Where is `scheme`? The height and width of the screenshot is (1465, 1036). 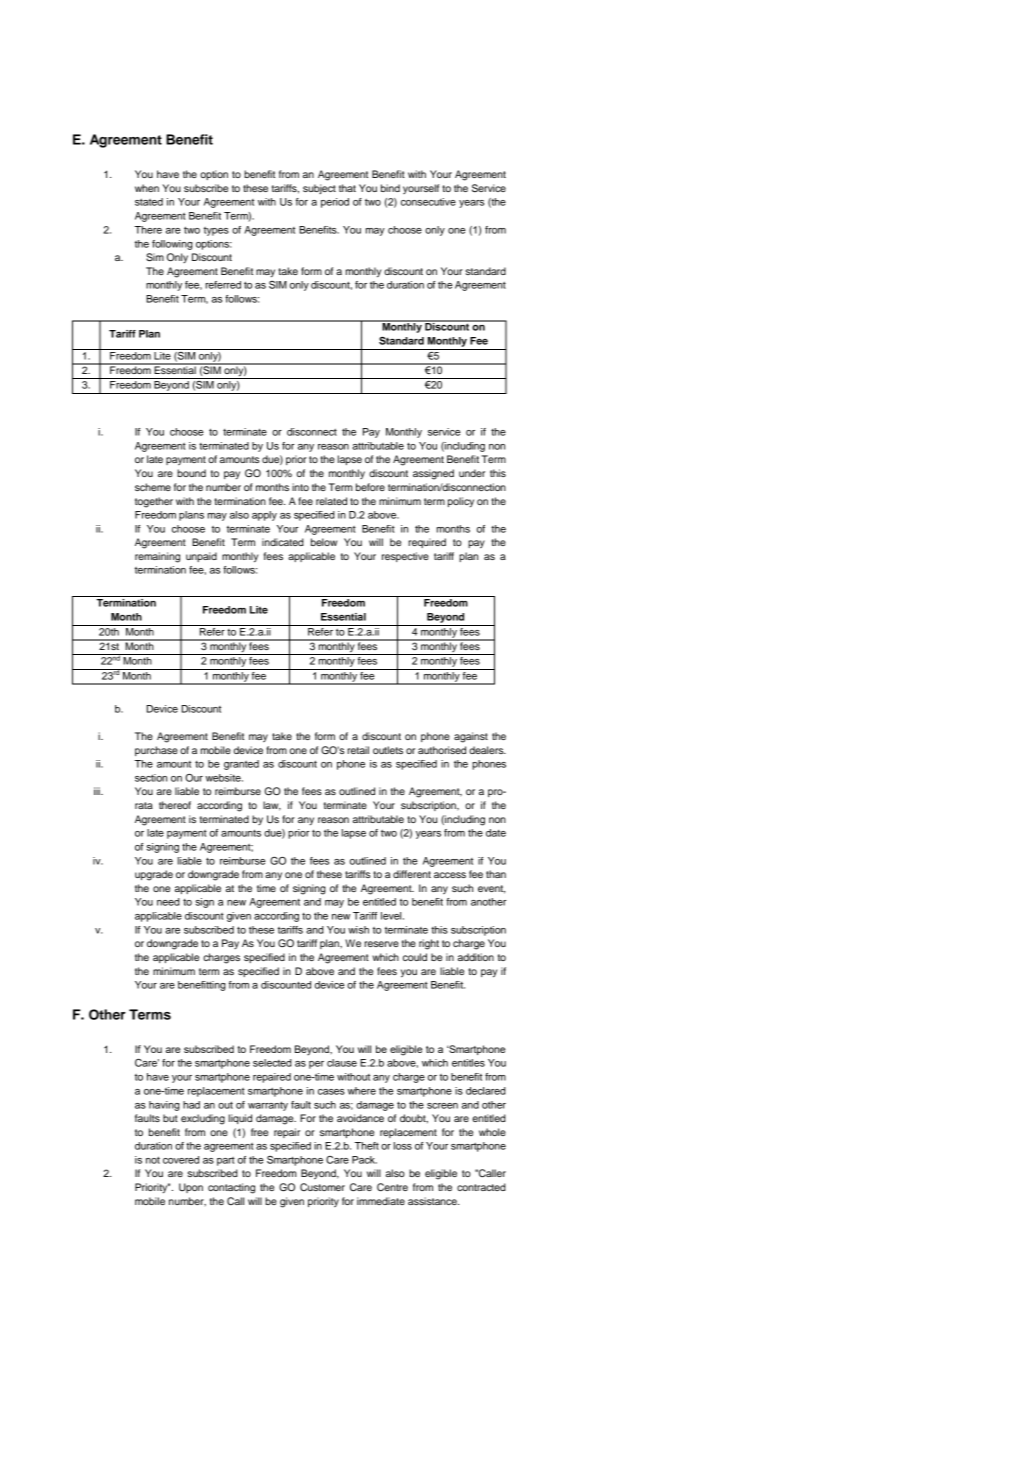
scheme is located at coordinates (153, 487).
